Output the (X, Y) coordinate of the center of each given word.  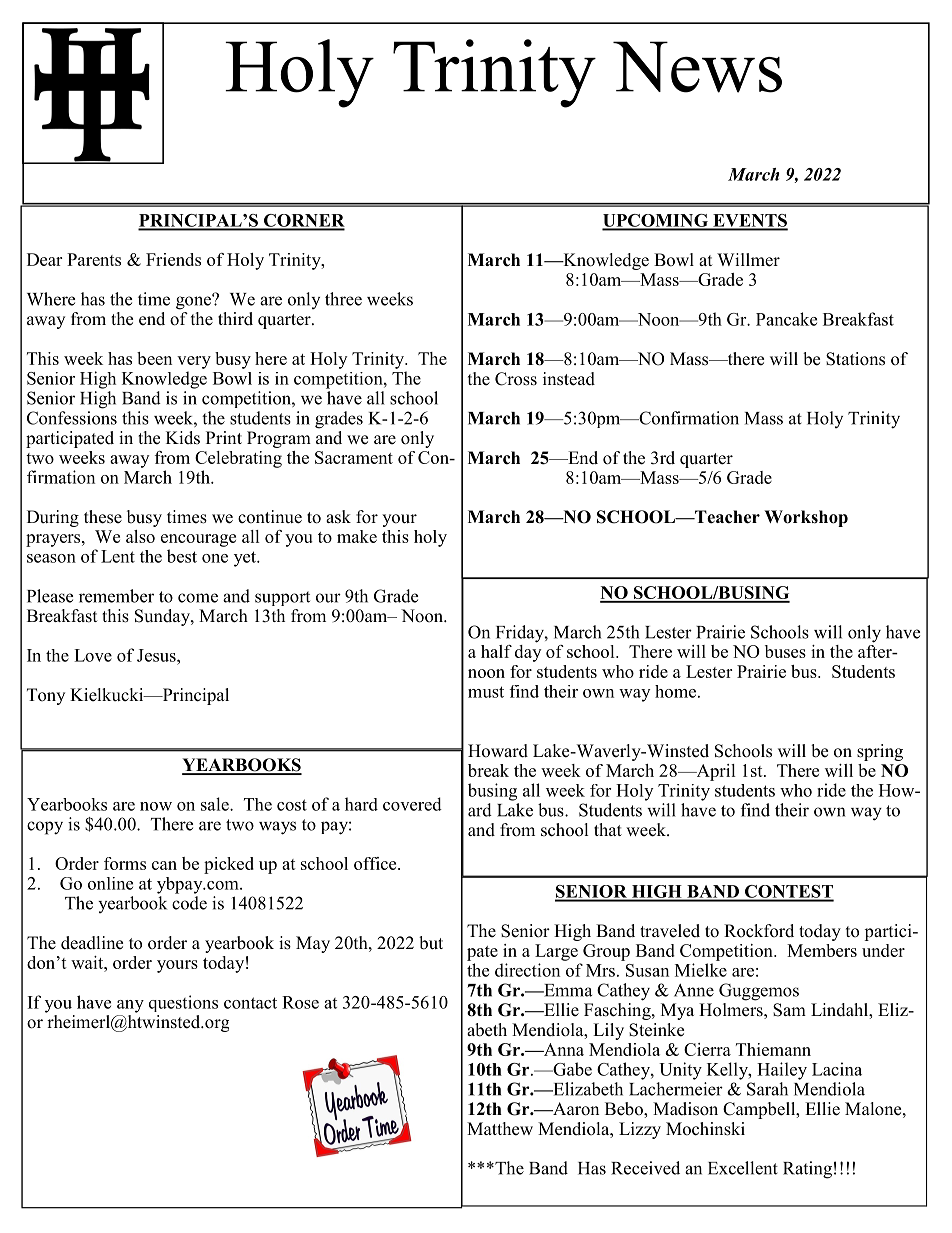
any (130, 1006)
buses (785, 651)
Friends (173, 259)
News (697, 67)
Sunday (163, 617)
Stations (855, 359)
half (496, 651)
